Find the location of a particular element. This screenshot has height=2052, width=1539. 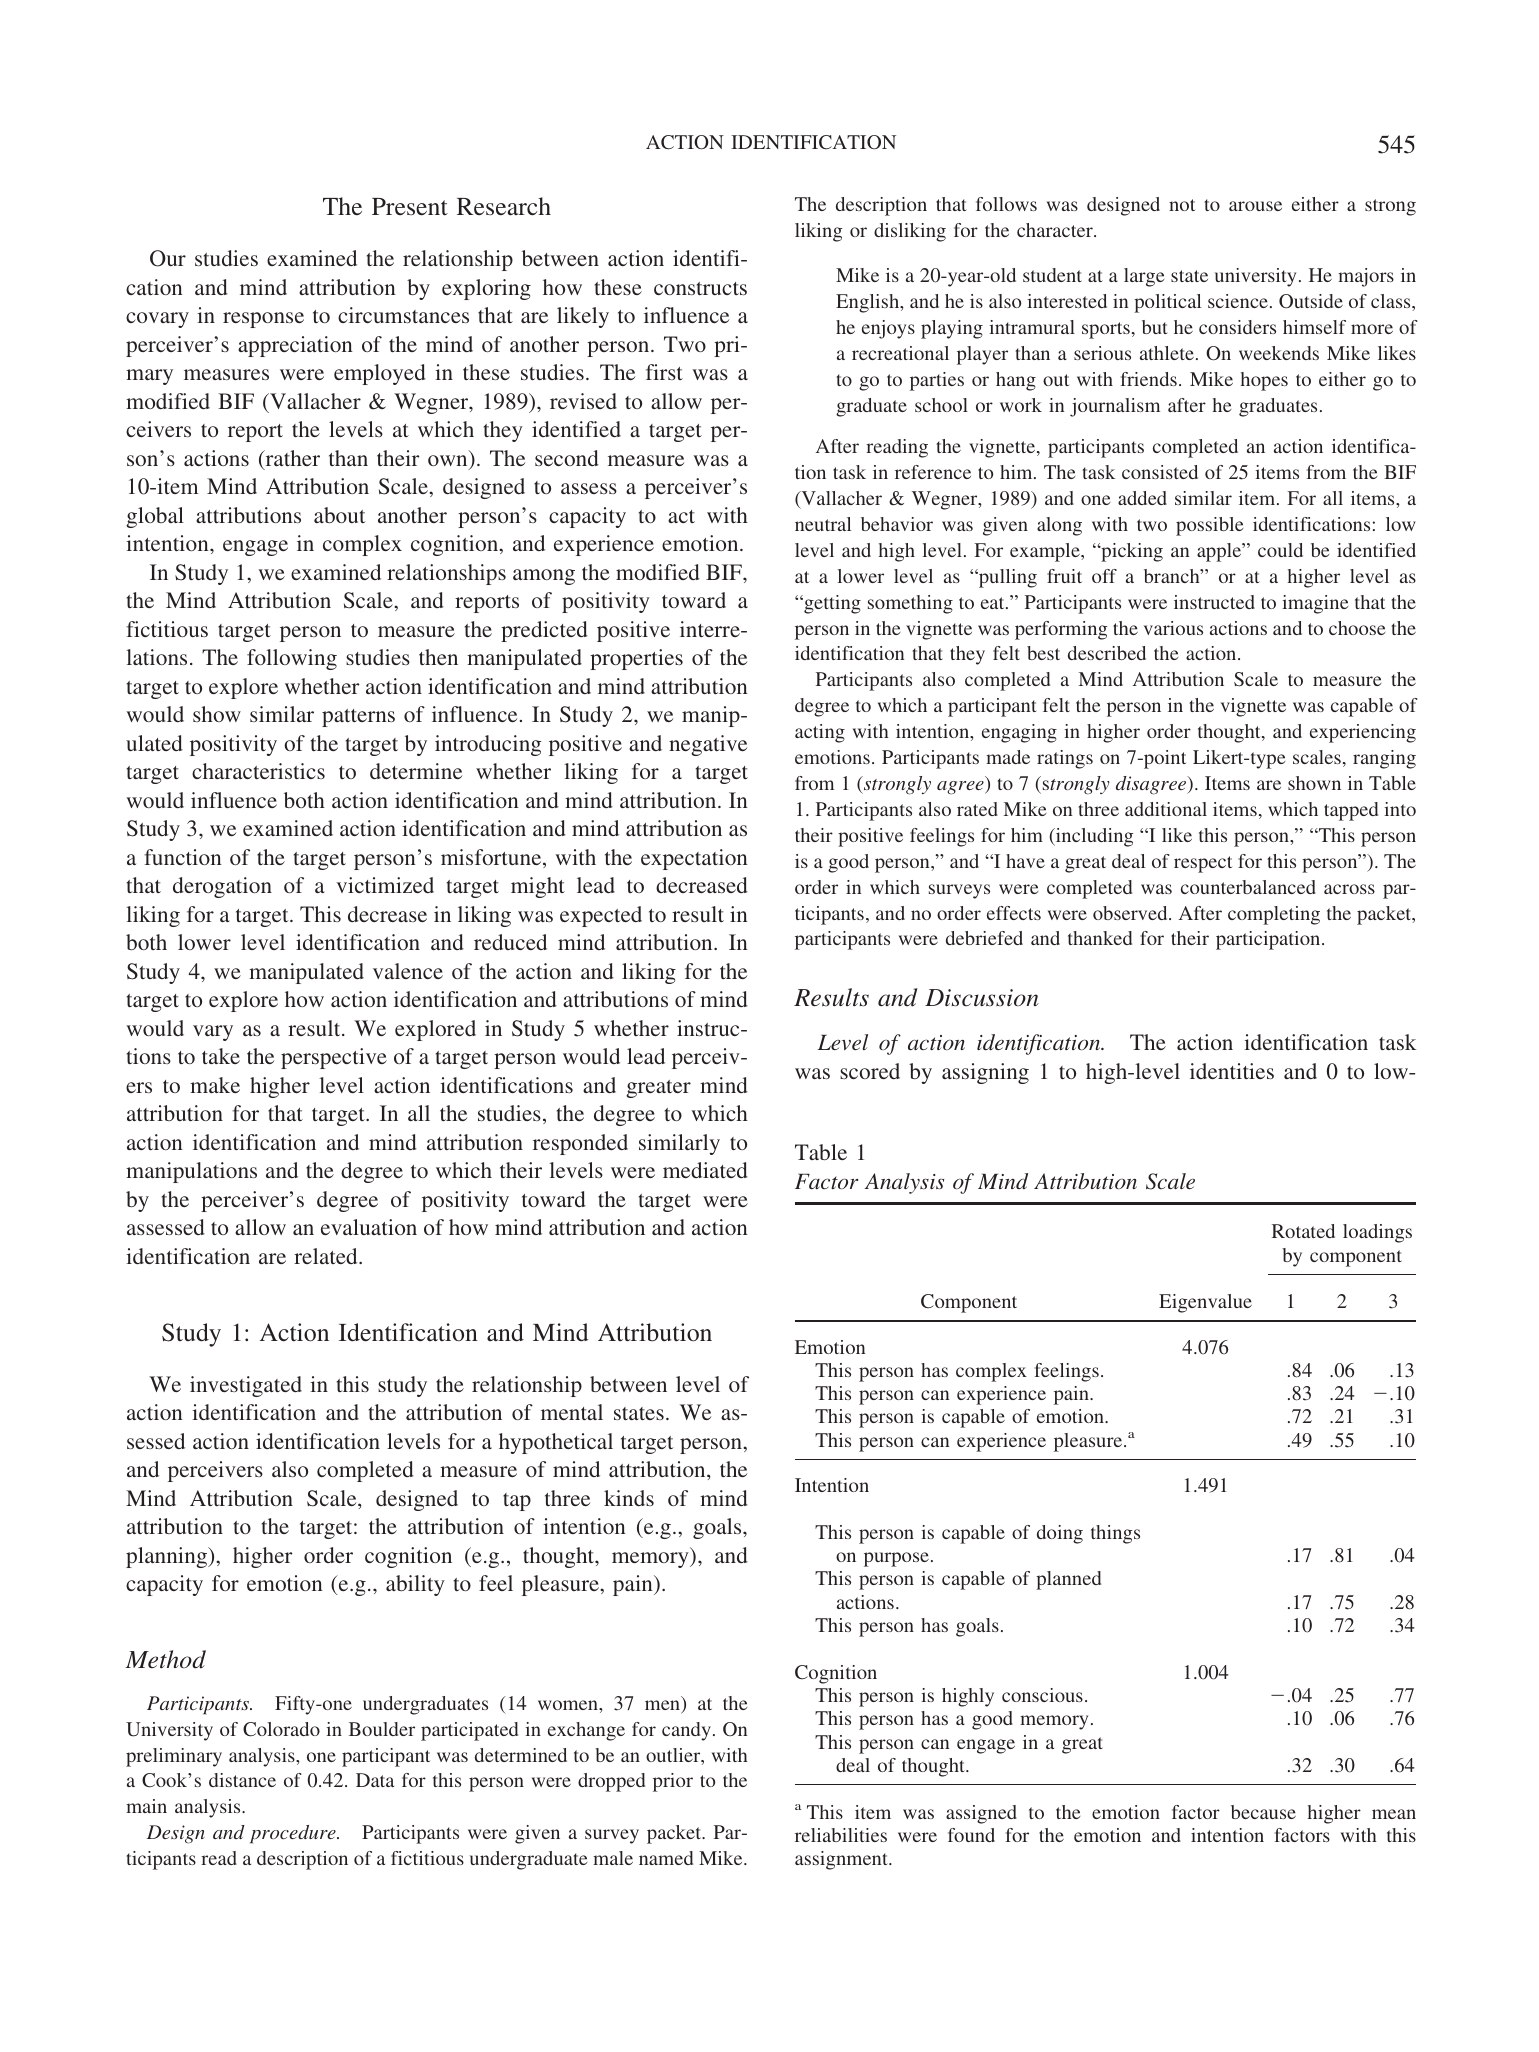

related is located at coordinates (327, 1256).
